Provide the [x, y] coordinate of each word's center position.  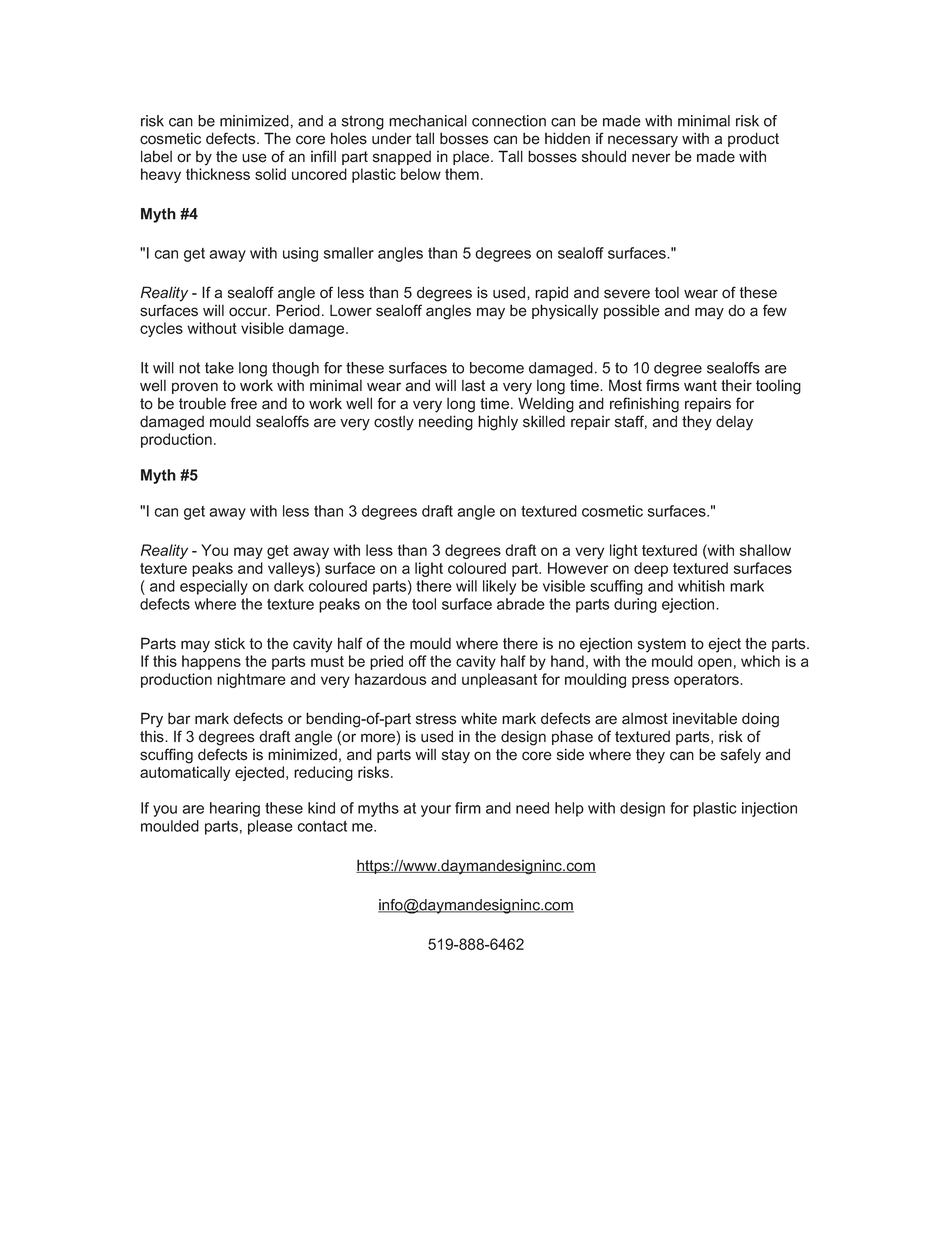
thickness [218, 174]
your [436, 811]
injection [769, 809]
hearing [235, 809]
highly [498, 423]
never [651, 158]
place [472, 158]
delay [734, 423]
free [243, 403]
